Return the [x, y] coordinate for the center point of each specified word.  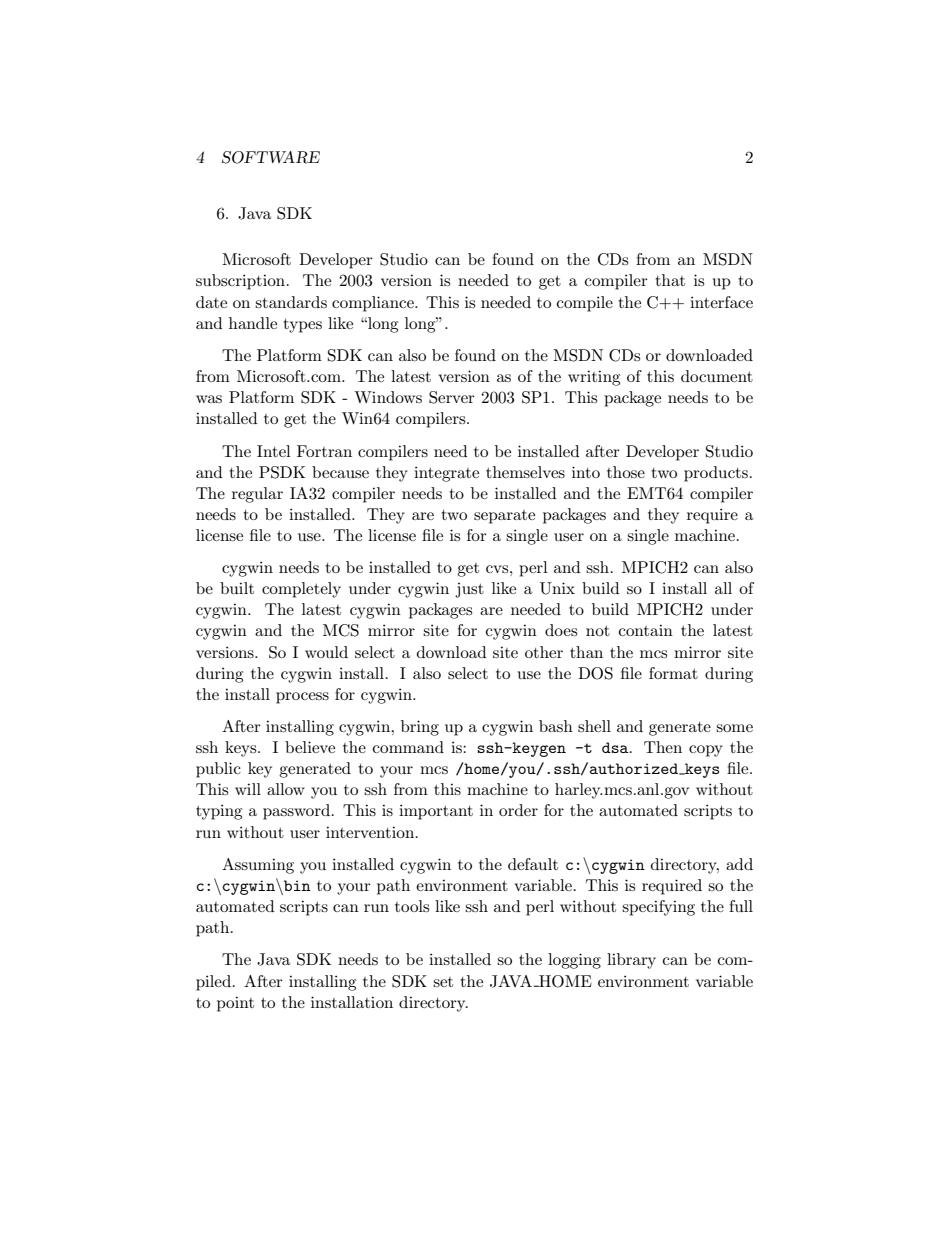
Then [663, 747]
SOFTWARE [271, 157]
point [235, 1004]
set [443, 982]
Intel [274, 451]
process [302, 698]
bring [420, 728]
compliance [374, 304]
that [670, 280]
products [716, 474]
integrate [446, 474]
